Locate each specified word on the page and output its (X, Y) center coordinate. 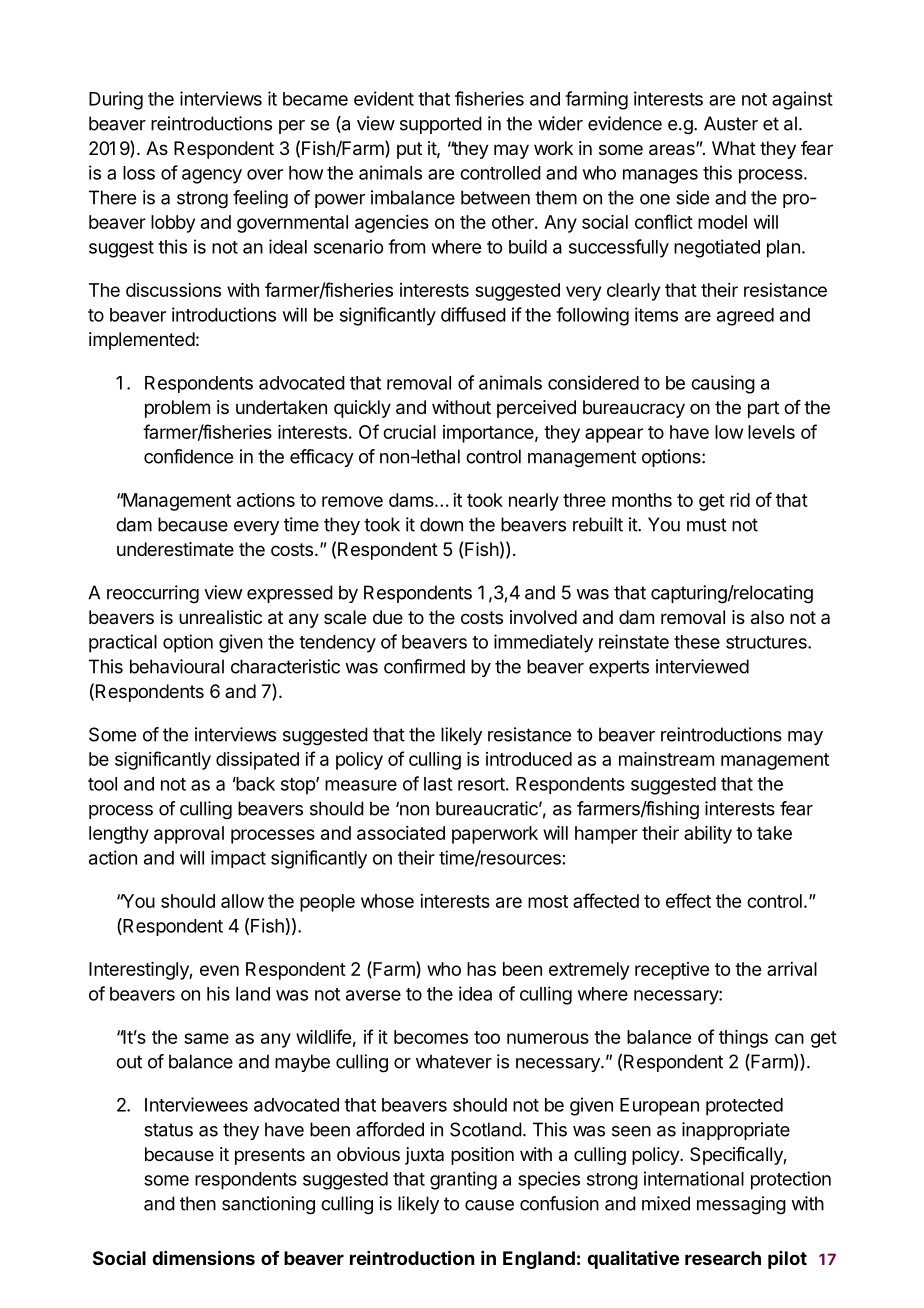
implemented (142, 341)
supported (441, 125)
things (743, 1039)
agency (212, 176)
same (206, 1038)
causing (723, 384)
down (441, 524)
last (438, 784)
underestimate (175, 549)
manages (660, 176)
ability (708, 835)
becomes (431, 1037)
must (707, 525)
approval (189, 835)
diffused (473, 314)
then (198, 1203)
